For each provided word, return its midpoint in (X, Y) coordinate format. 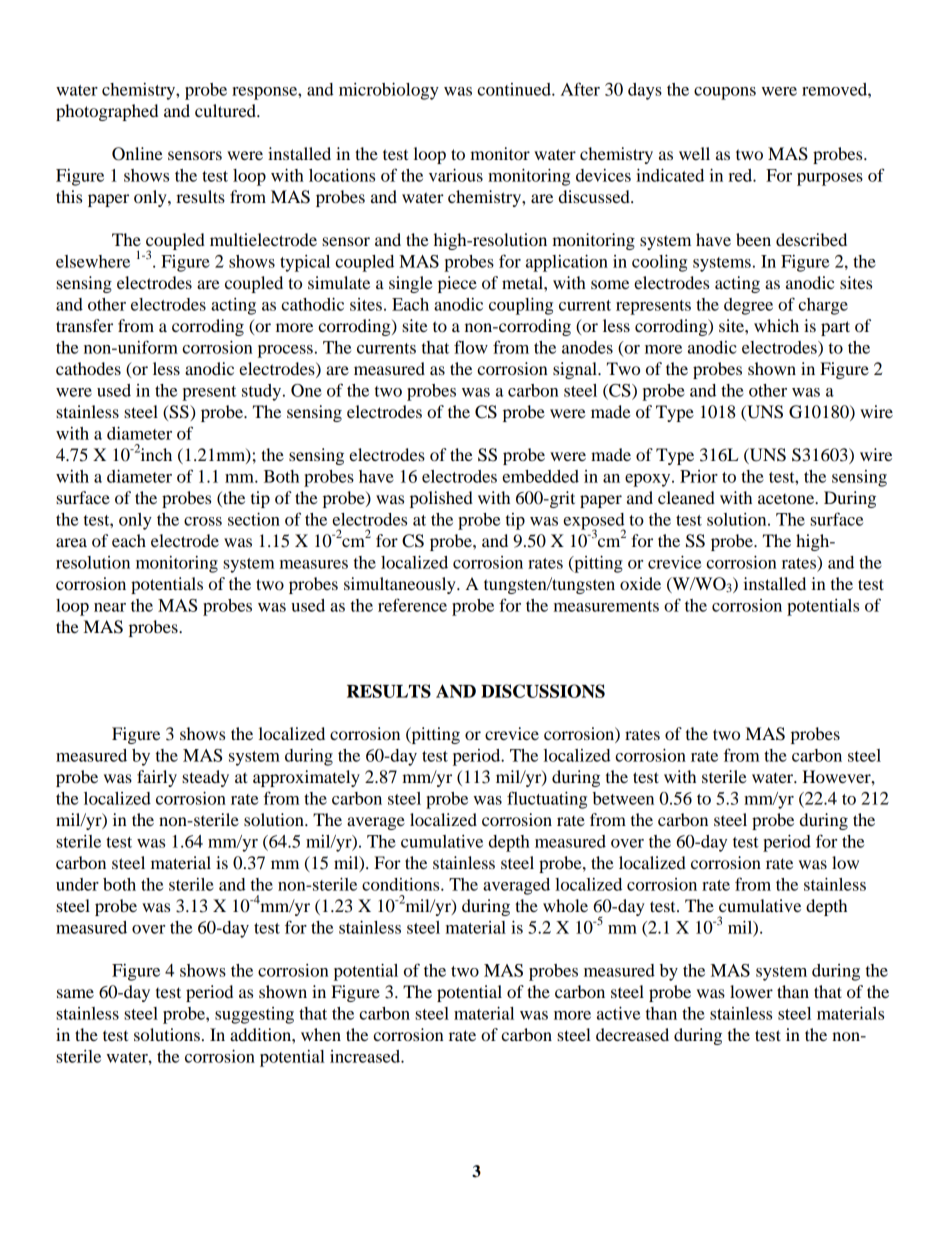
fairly (157, 778)
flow (471, 347)
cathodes (88, 368)
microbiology (389, 91)
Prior (699, 476)
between (623, 798)
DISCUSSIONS (543, 691)
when (321, 1034)
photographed (107, 112)
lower (751, 991)
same (75, 993)
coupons (725, 93)
